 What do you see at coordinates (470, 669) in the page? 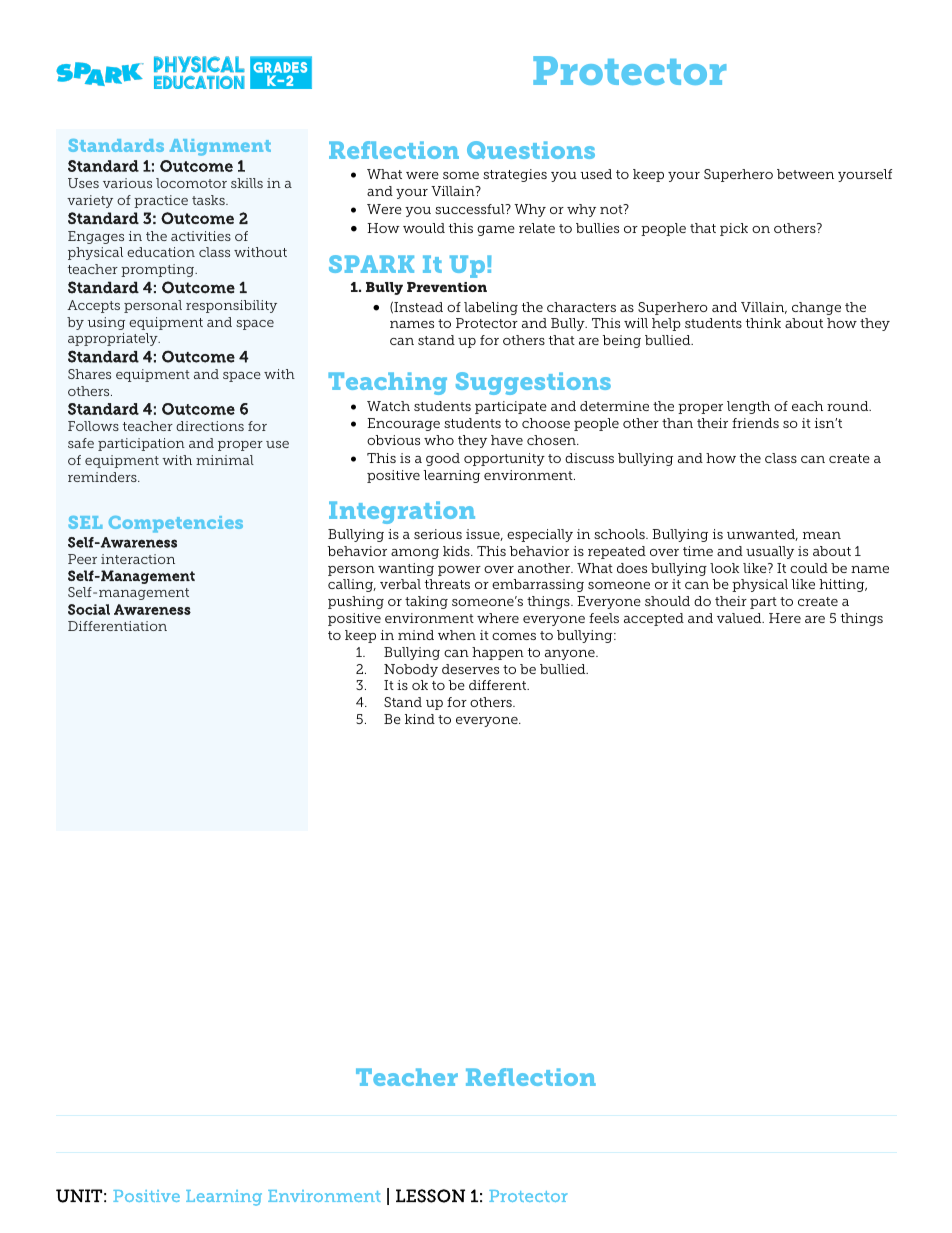
I see `deserves` at bounding box center [470, 669].
